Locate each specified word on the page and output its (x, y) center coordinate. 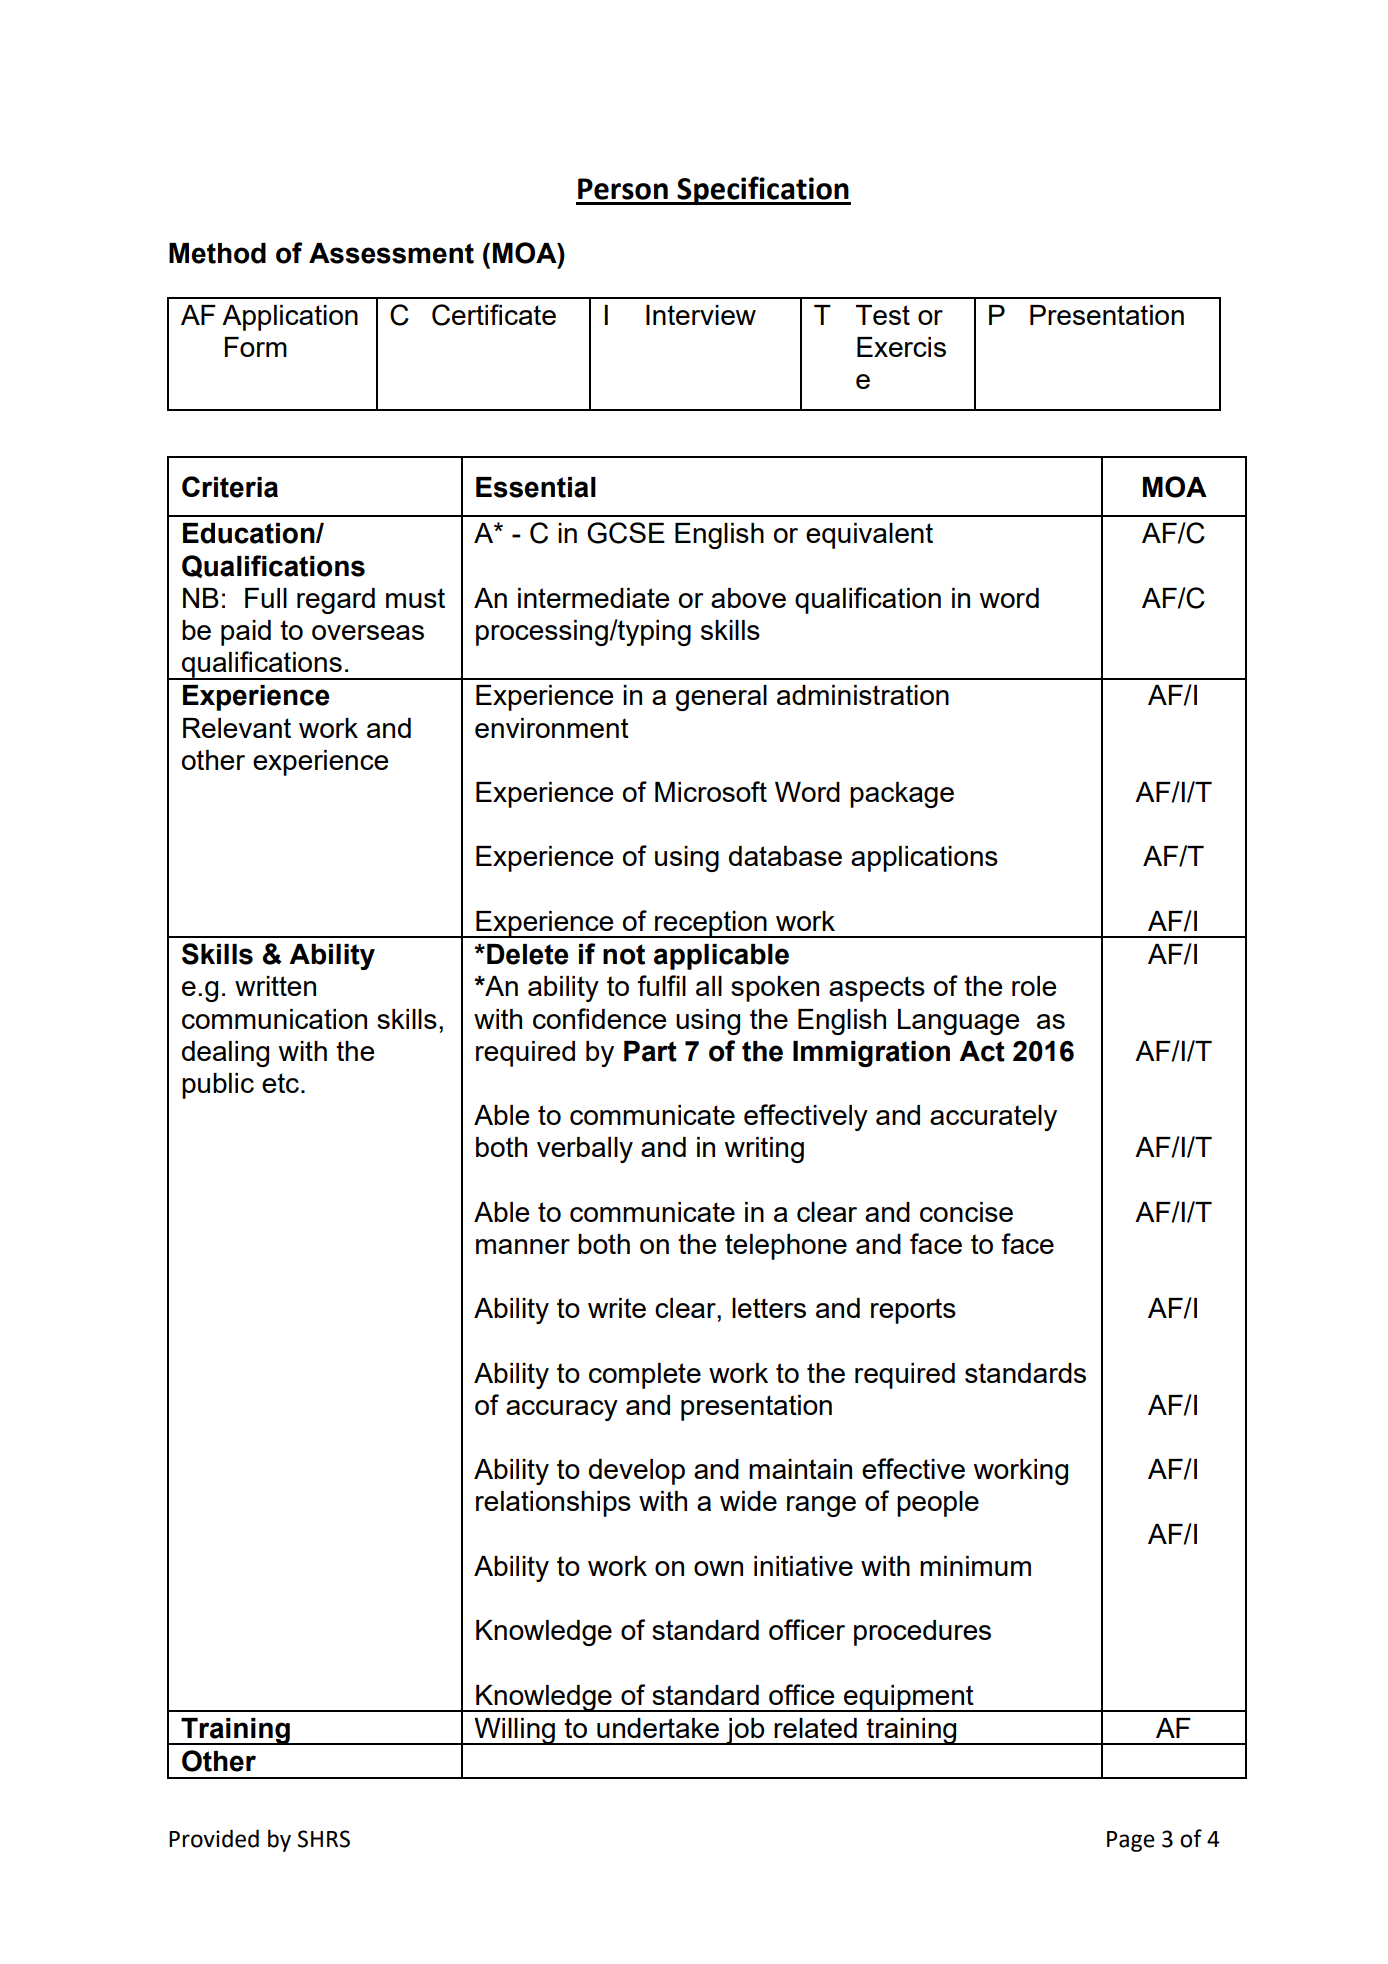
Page (1131, 1841)
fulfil (662, 985)
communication (274, 1019)
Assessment (391, 253)
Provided (214, 1838)
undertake (658, 1728)
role (1034, 986)
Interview (701, 315)
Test (883, 315)
